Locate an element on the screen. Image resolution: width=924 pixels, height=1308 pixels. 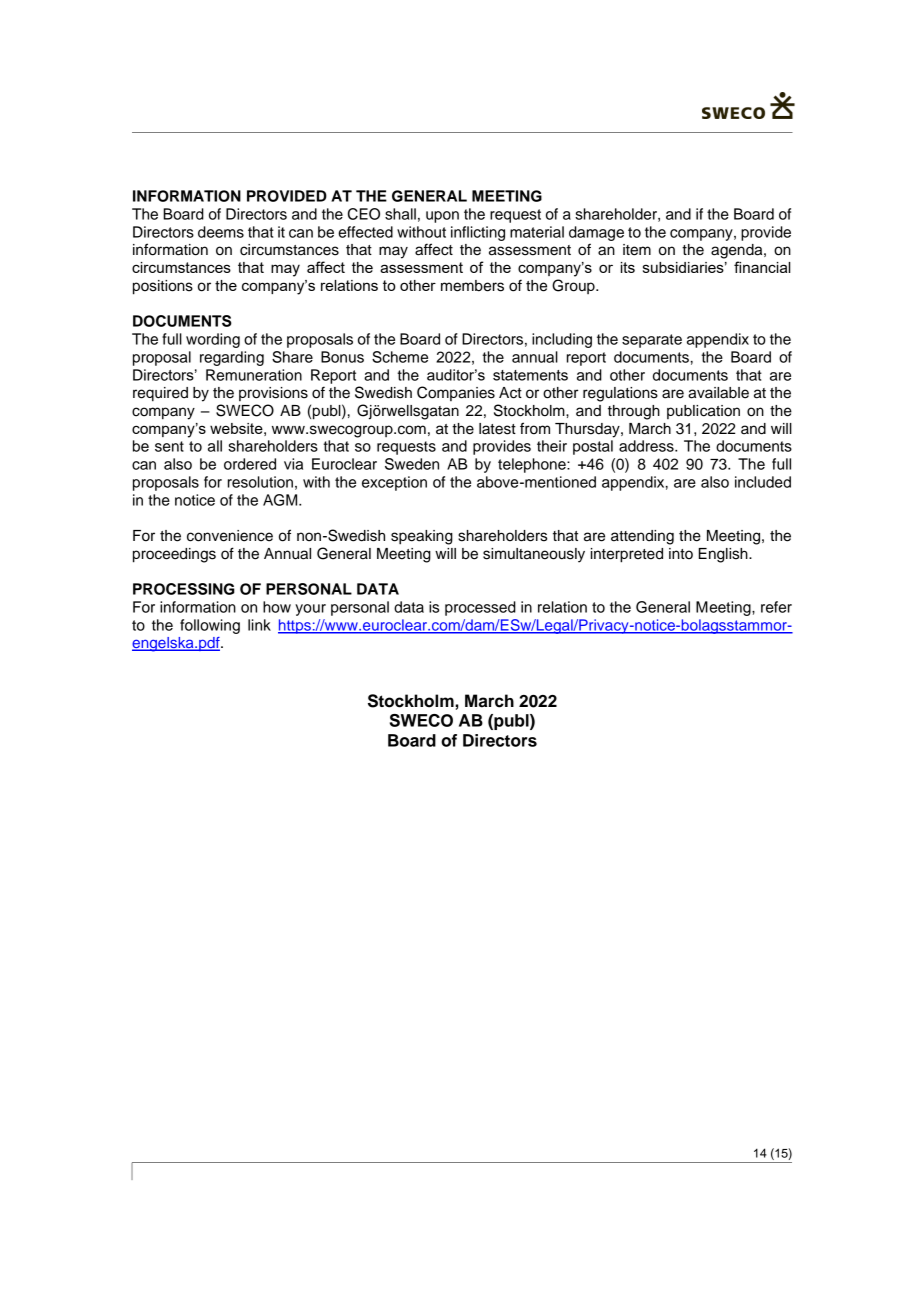
deems is located at coordinates (221, 232).
